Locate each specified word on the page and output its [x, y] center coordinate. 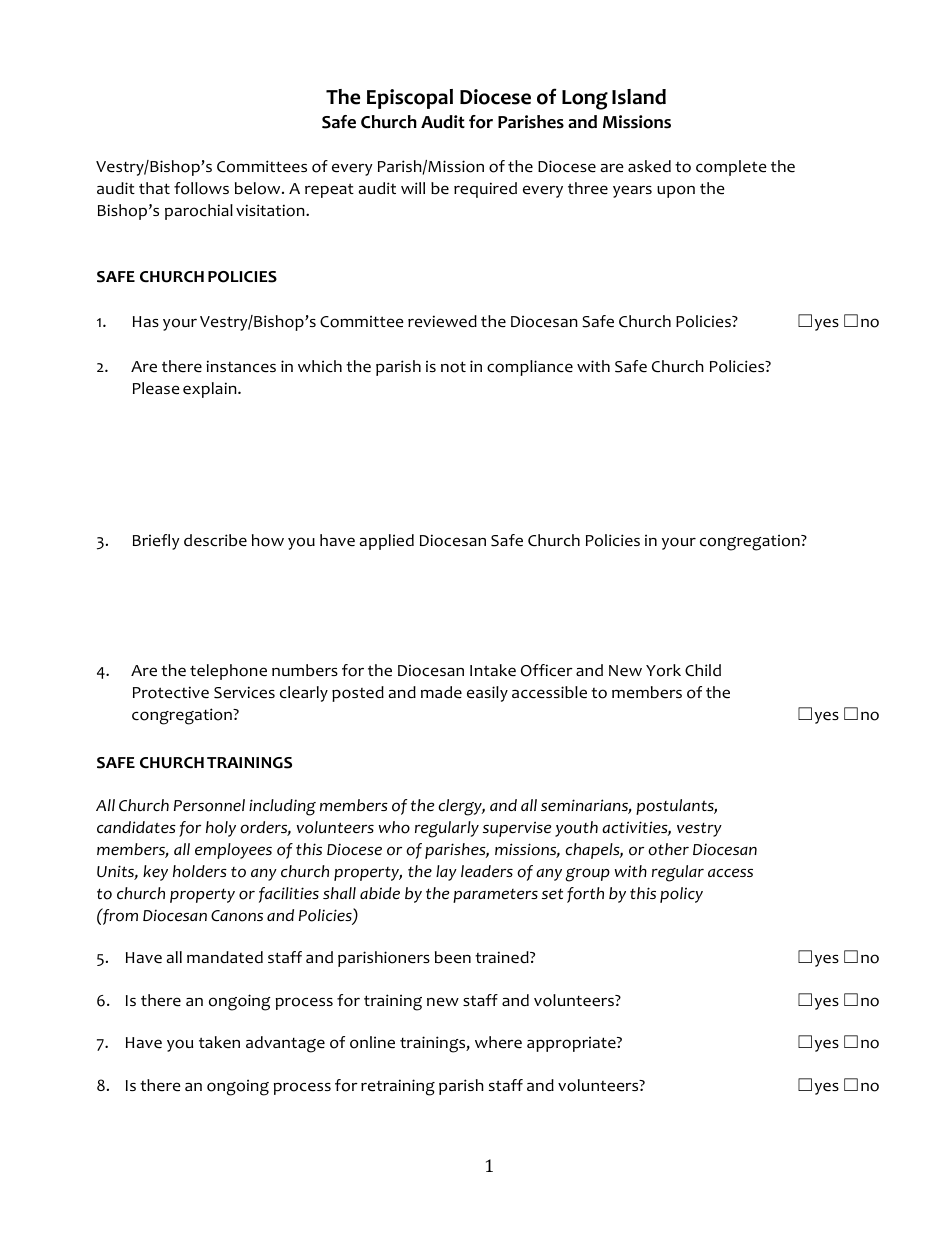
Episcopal [410, 99]
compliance [530, 368]
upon [676, 191]
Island [639, 97]
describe [215, 540]
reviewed [442, 321]
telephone [228, 672]
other [668, 849]
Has [146, 321]
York [663, 670]
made [441, 692]
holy [221, 829]
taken [219, 1042]
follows [201, 188]
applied [387, 542]
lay [446, 873]
